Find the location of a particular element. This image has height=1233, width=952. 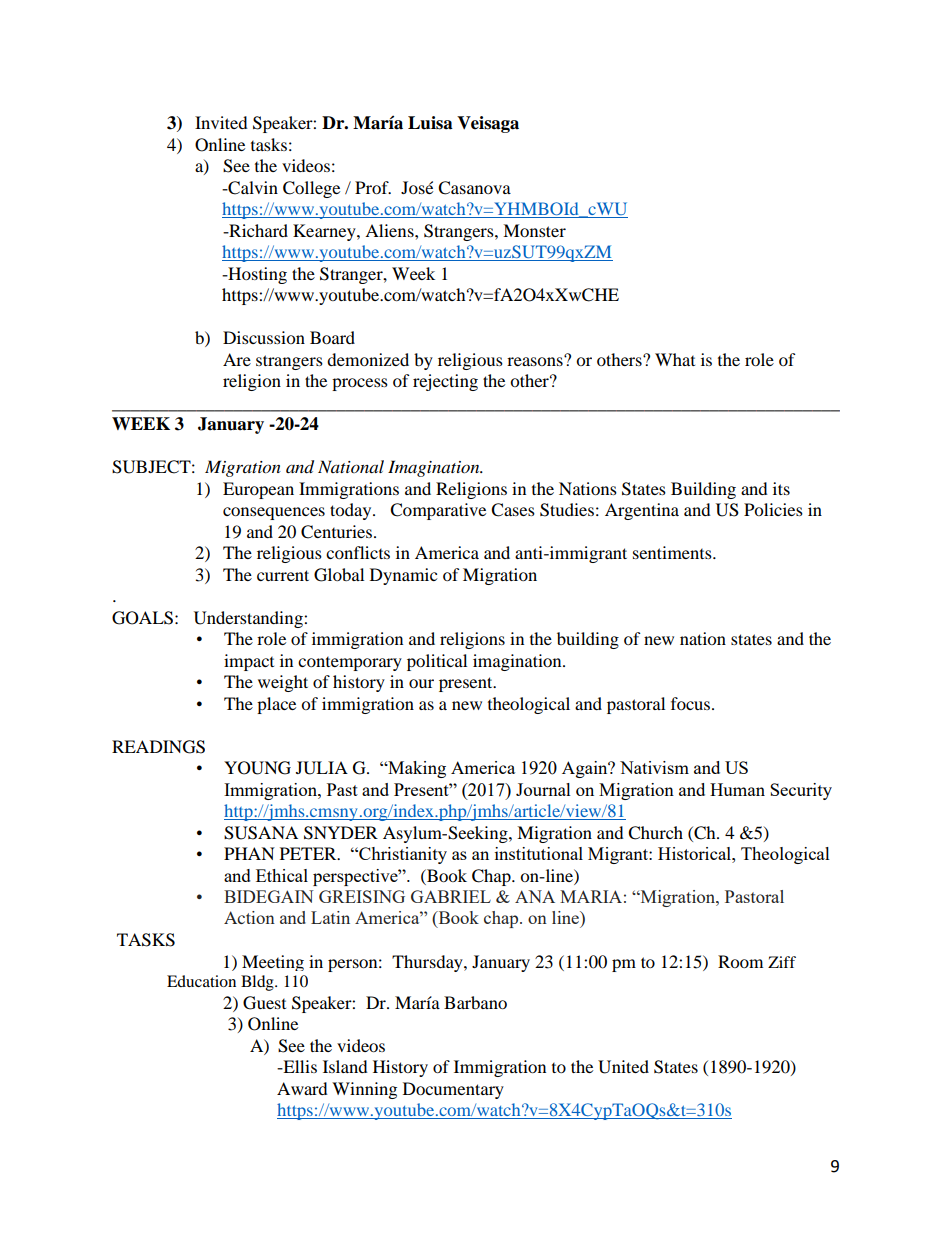

Monster is located at coordinates (534, 230).
